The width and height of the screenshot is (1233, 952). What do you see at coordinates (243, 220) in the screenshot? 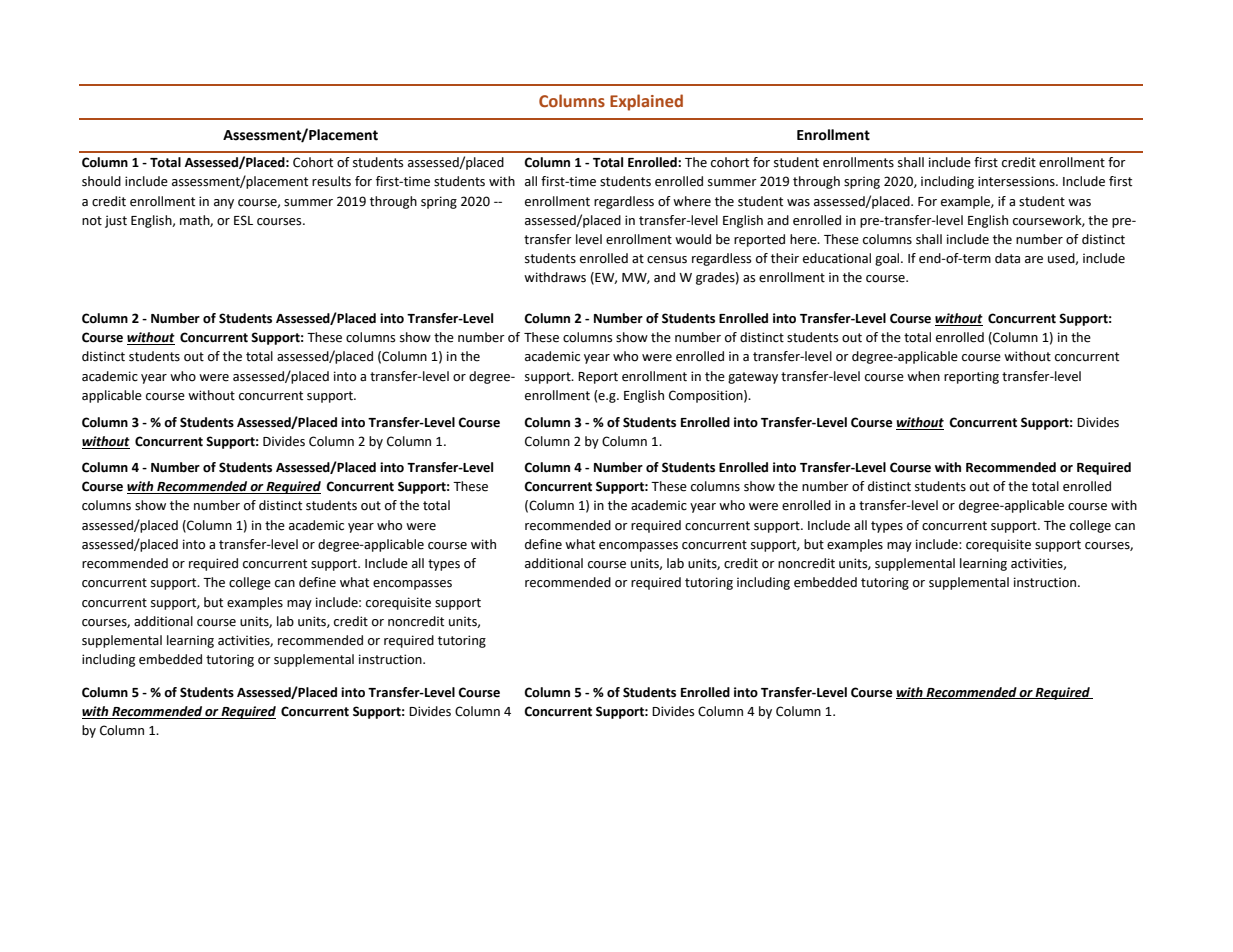
I see `ESL` at bounding box center [243, 220].
